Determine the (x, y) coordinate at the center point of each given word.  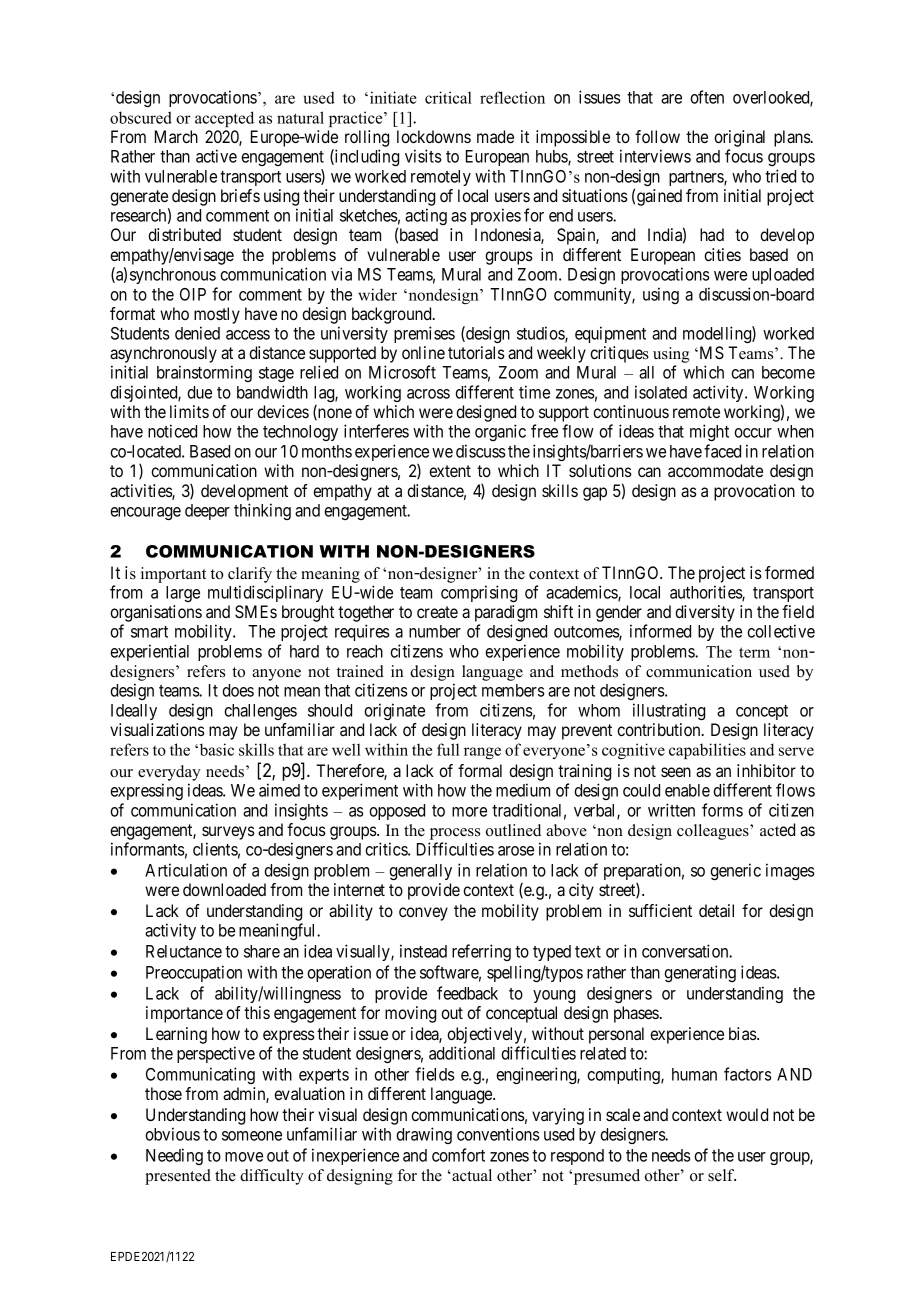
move (244, 1157)
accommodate (715, 470)
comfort (458, 1155)
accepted (224, 119)
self (722, 1175)
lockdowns (434, 136)
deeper (207, 512)
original (739, 138)
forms (722, 810)
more (469, 812)
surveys (228, 834)
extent (450, 471)
